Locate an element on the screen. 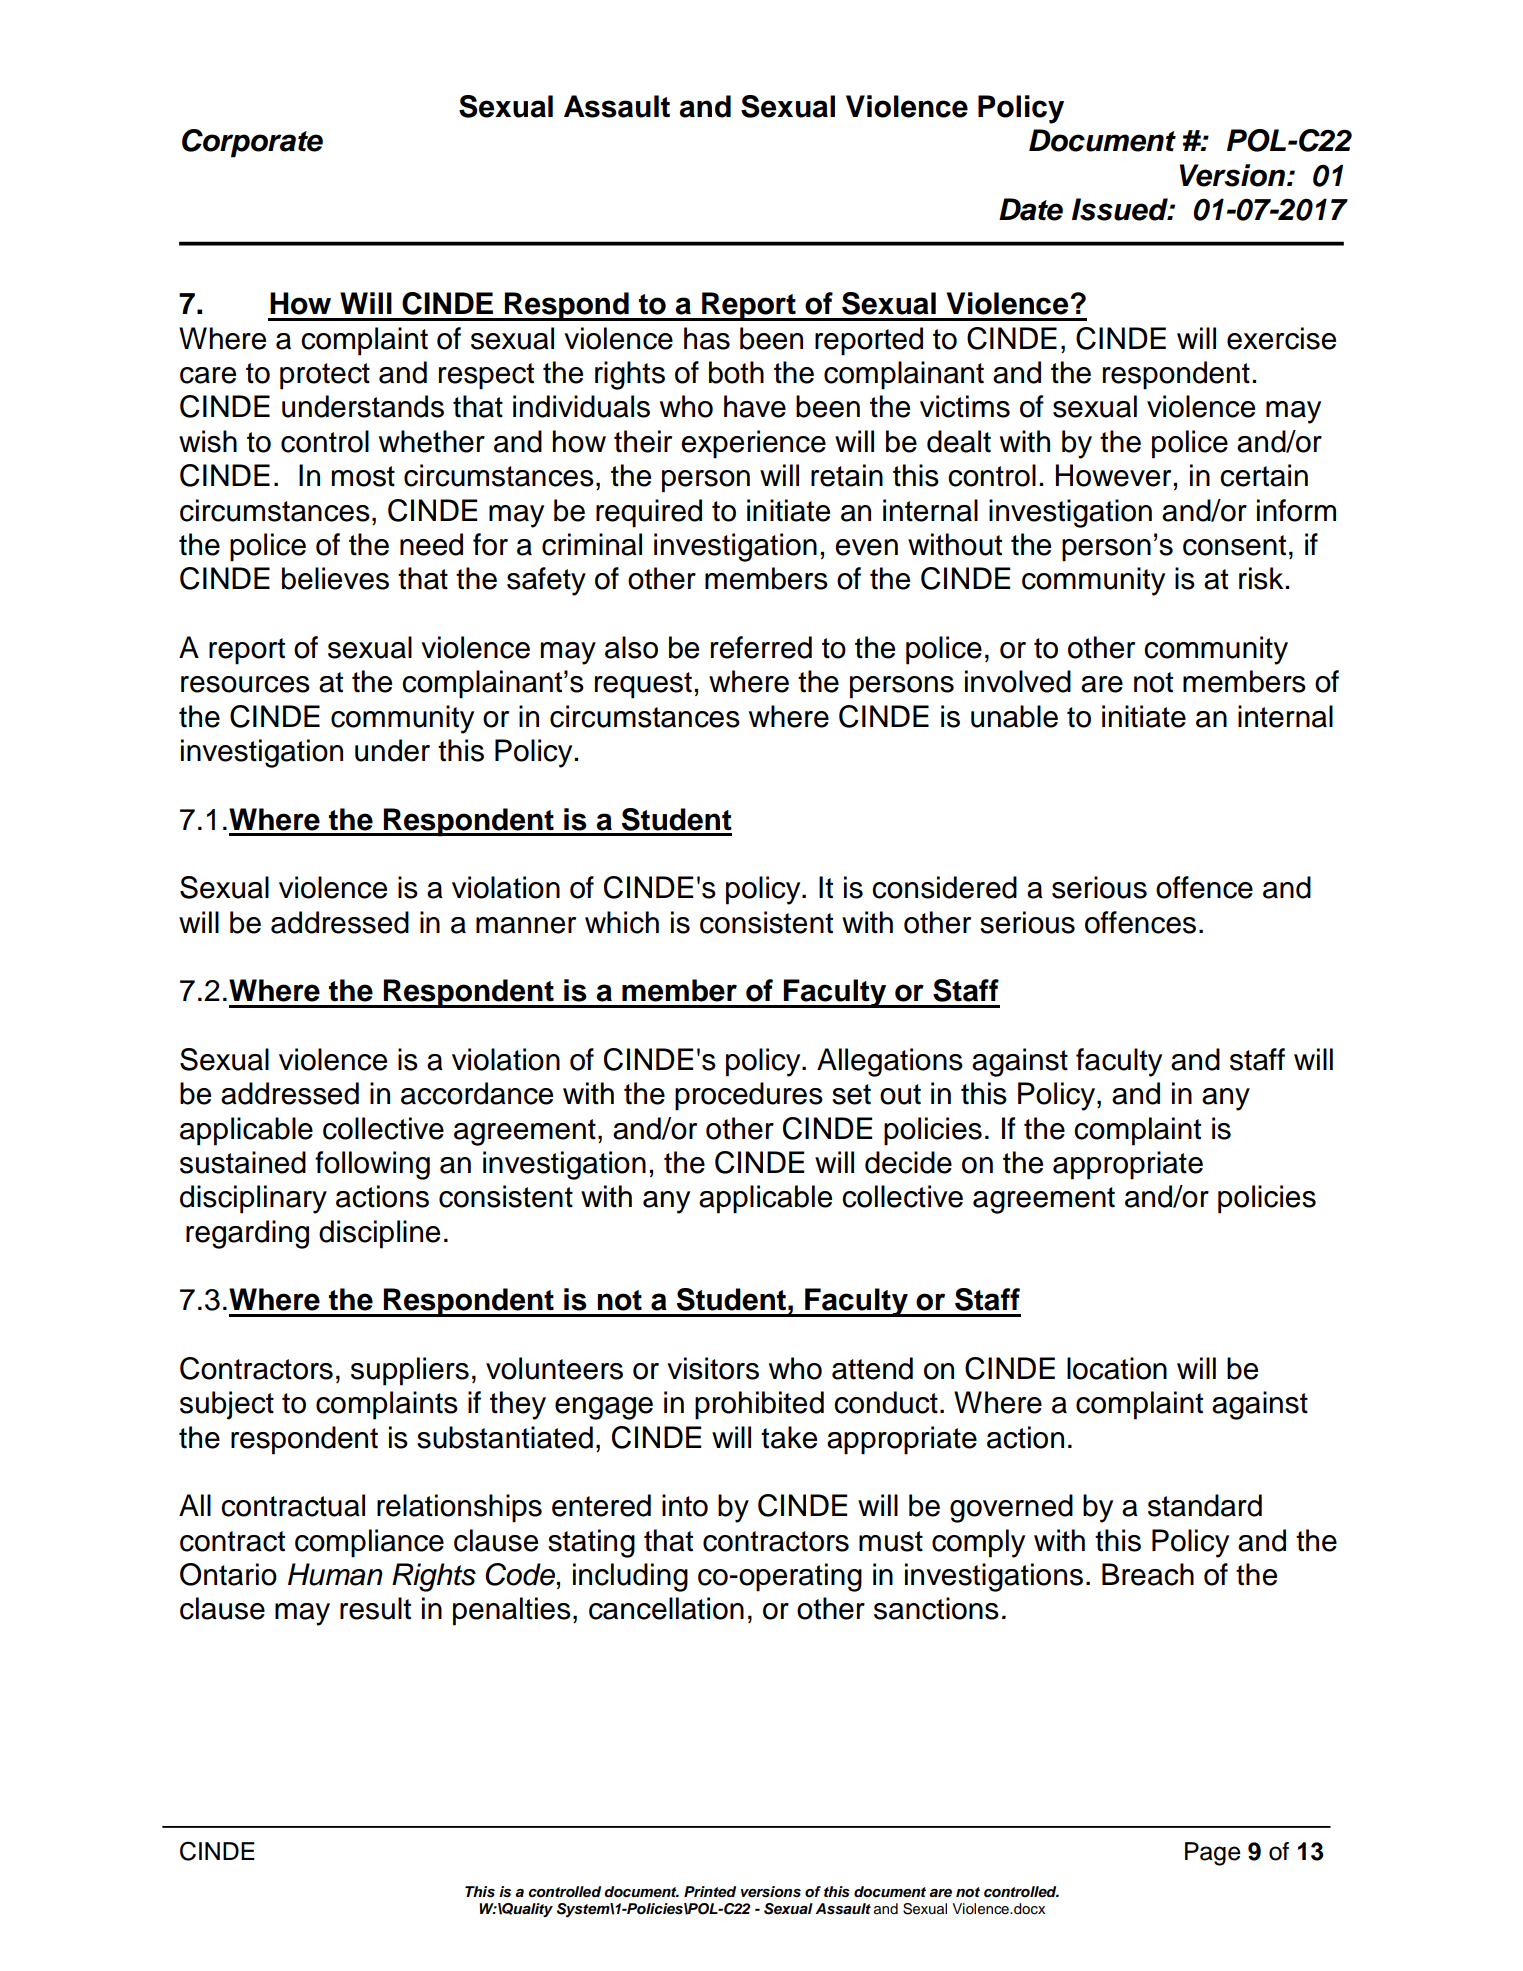  result is located at coordinates (375, 1608).
